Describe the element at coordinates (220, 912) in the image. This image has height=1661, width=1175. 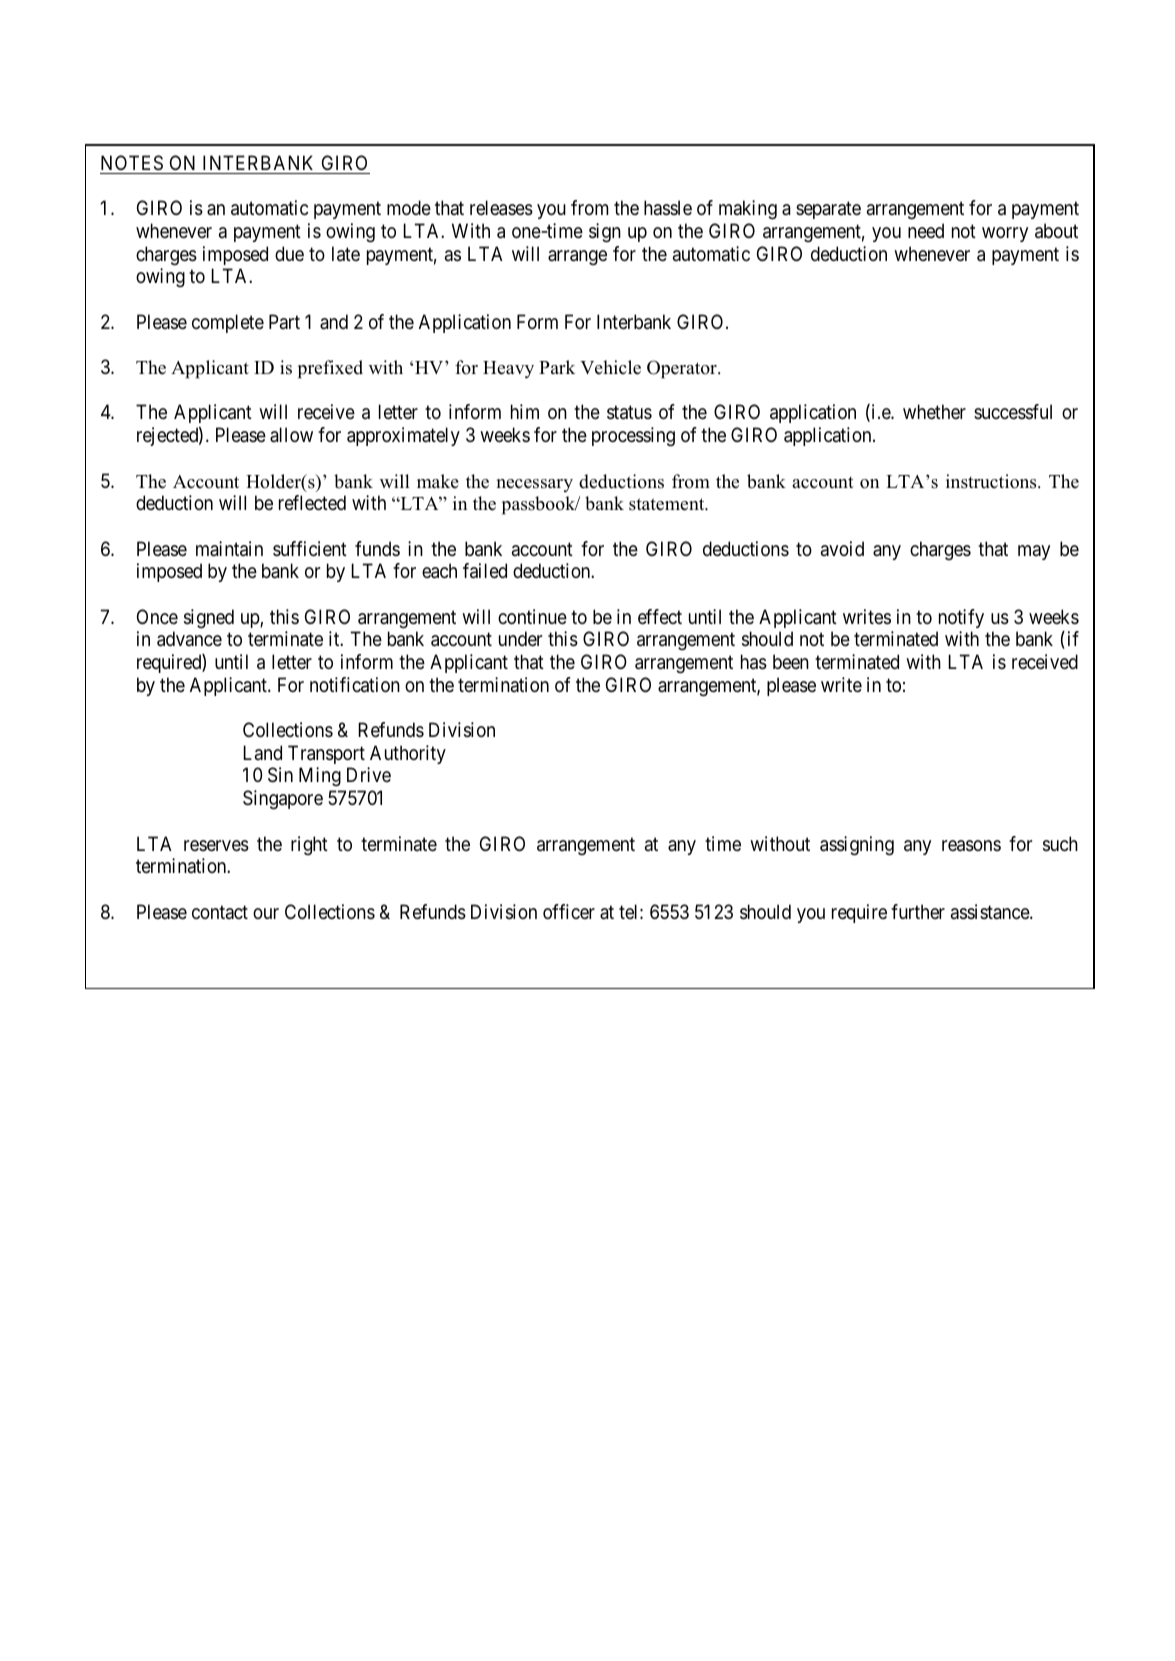
I see `contact` at that location.
